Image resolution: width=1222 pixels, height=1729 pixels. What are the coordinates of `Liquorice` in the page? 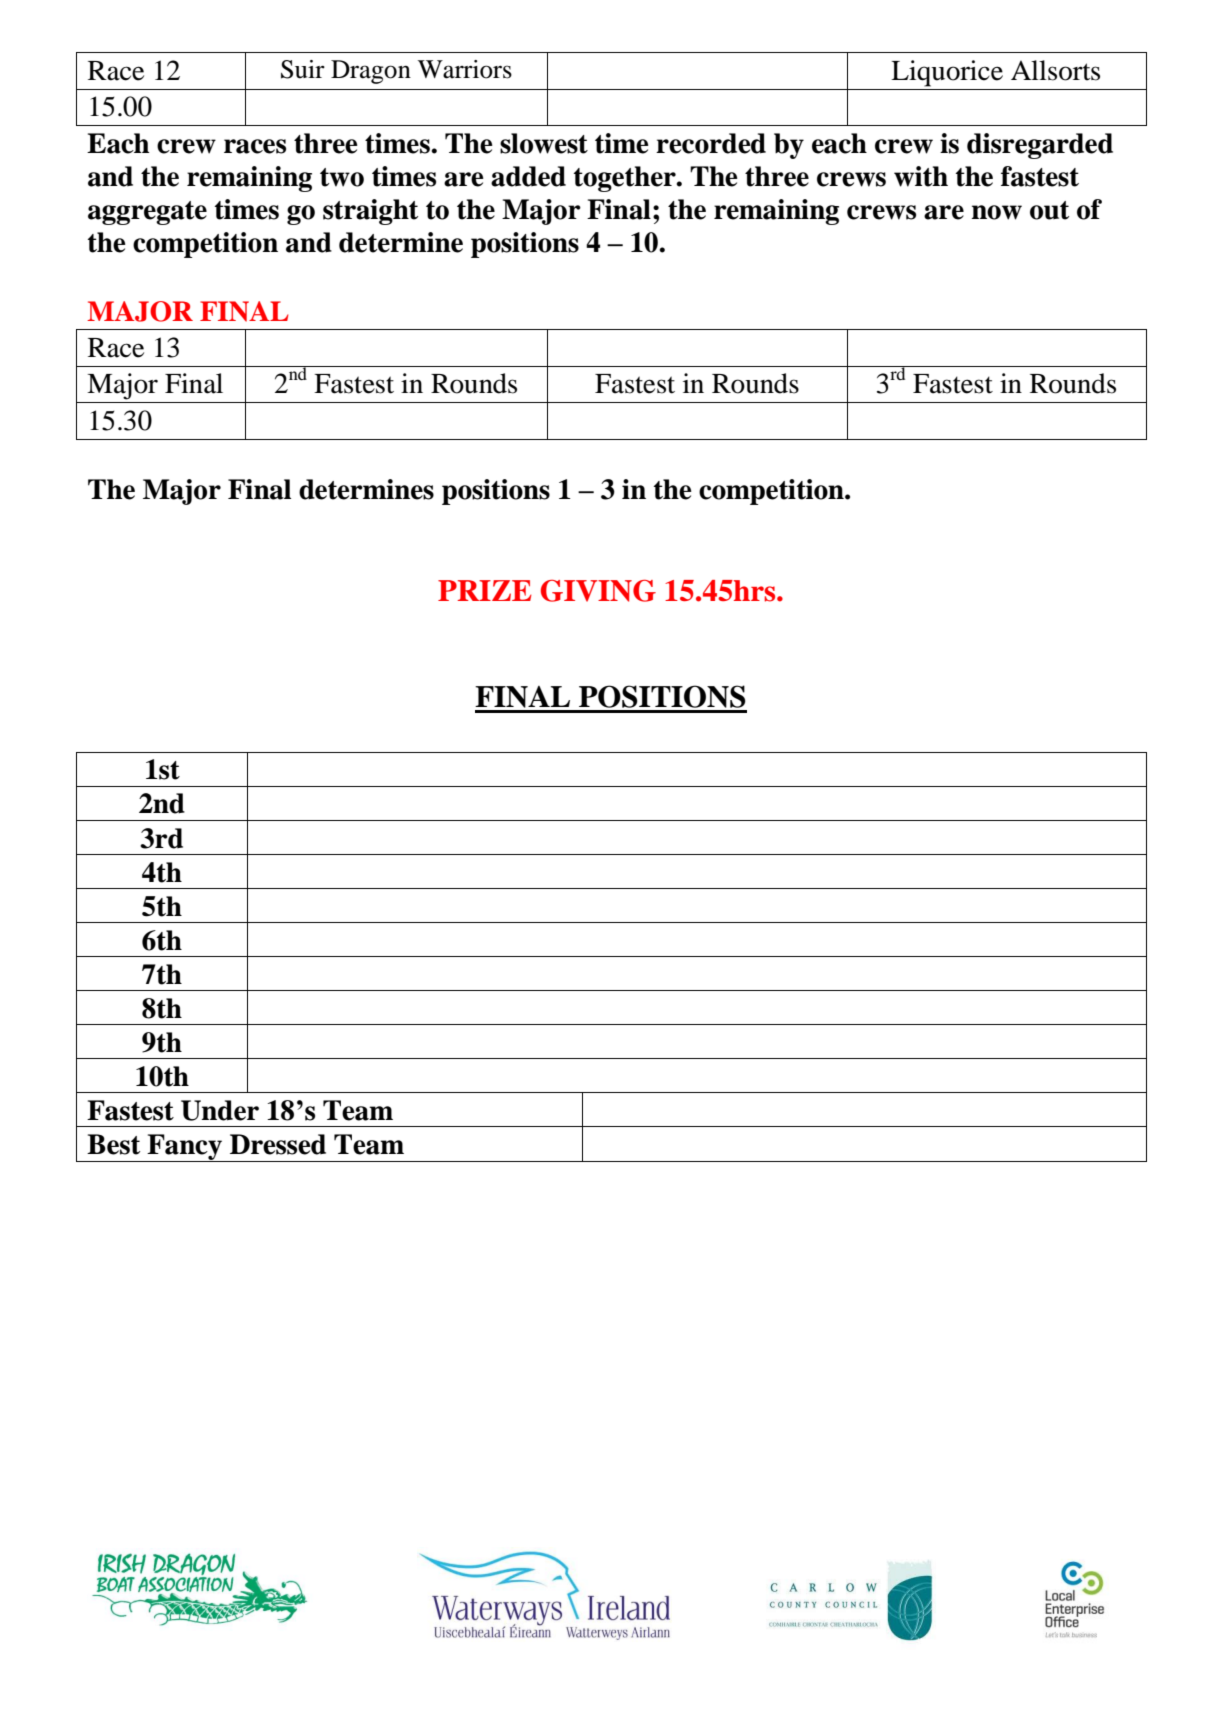 It's located at (947, 73).
